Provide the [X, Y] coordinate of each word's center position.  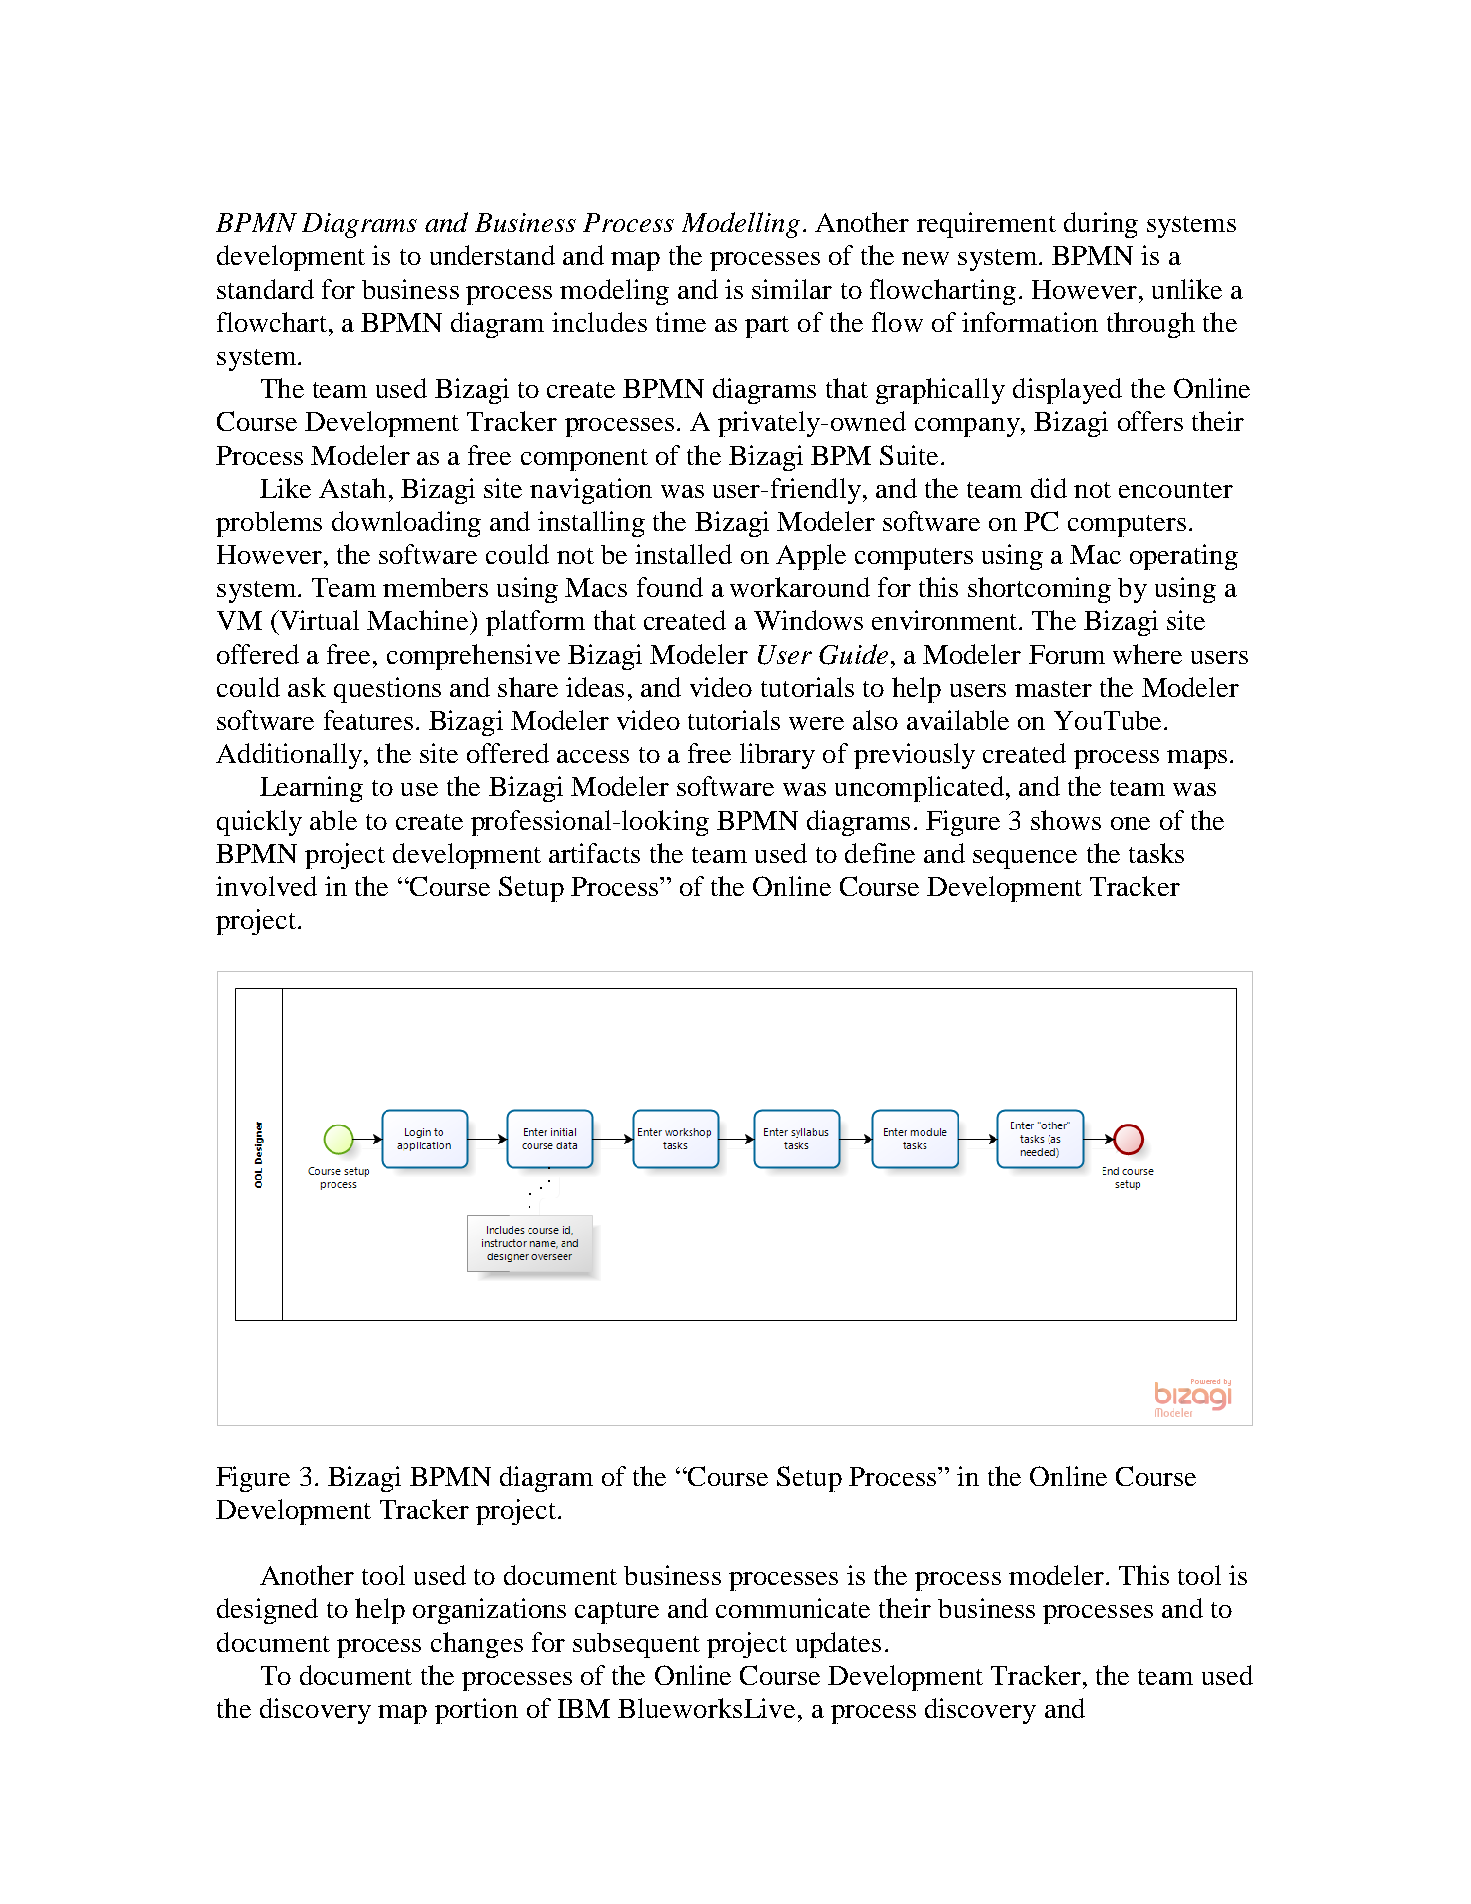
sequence [1025, 859]
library [777, 756]
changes [477, 1645]
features [368, 720]
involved [266, 886]
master [1053, 689]
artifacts [594, 853]
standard [265, 289]
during [1101, 225]
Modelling [741, 225]
